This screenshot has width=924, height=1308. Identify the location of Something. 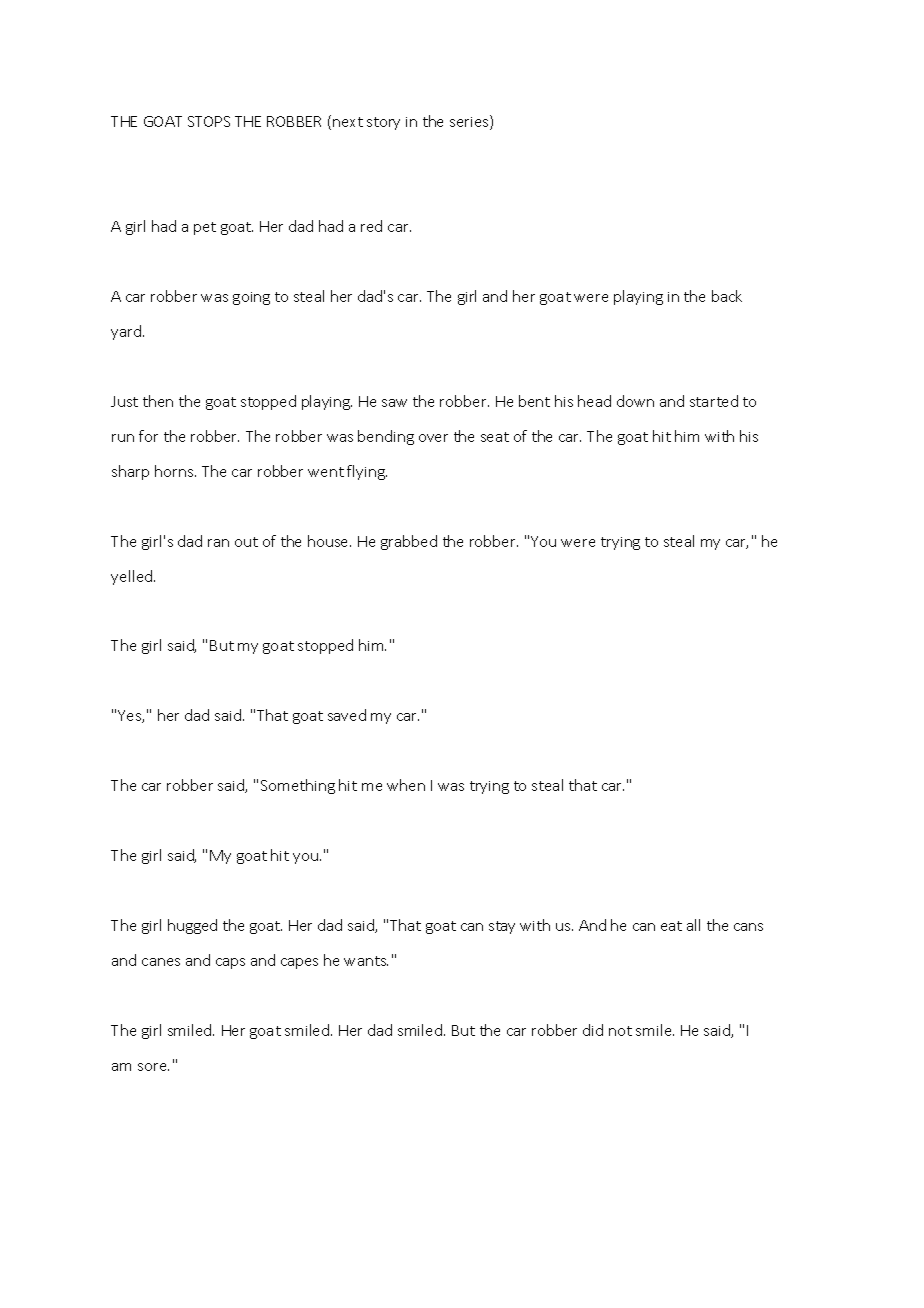
(298, 786).
